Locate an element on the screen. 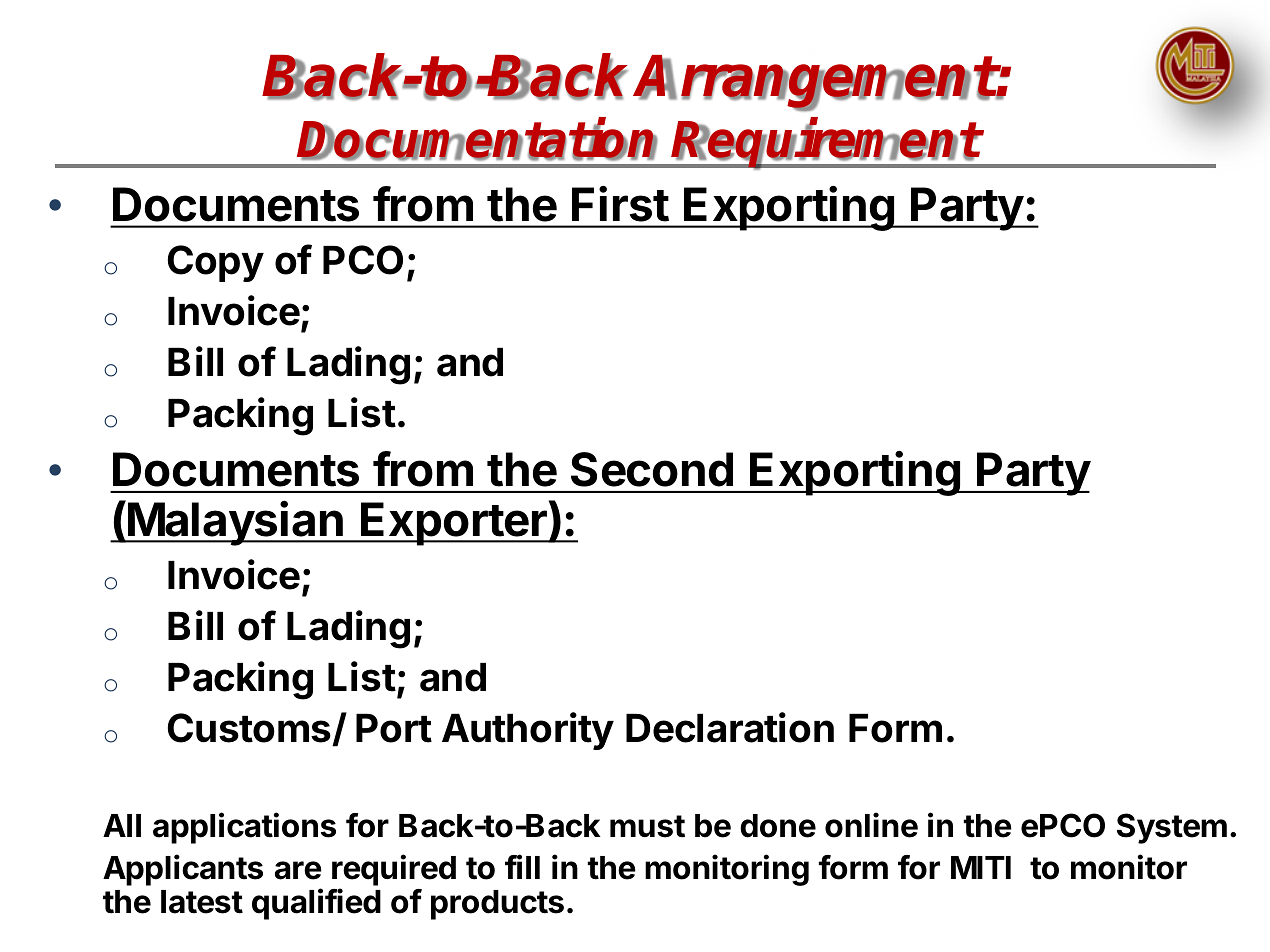 The height and width of the screenshot is (952, 1270). System is located at coordinates (1172, 828).
